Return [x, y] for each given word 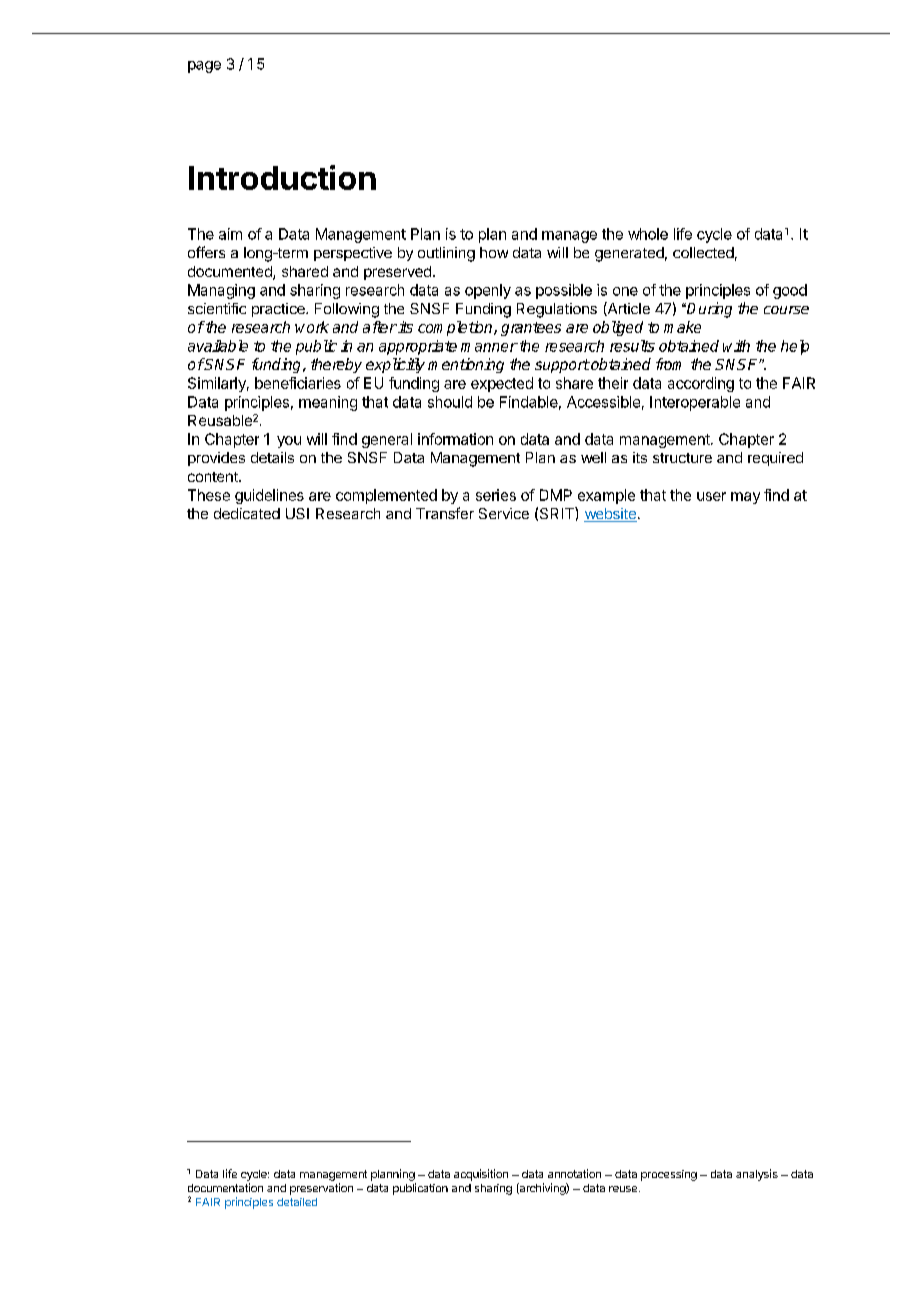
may [745, 498]
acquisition [481, 1175]
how [494, 252]
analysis [757, 1175]
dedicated [247, 513]
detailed [297, 1202]
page [204, 67]
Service [504, 513]
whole [648, 234]
